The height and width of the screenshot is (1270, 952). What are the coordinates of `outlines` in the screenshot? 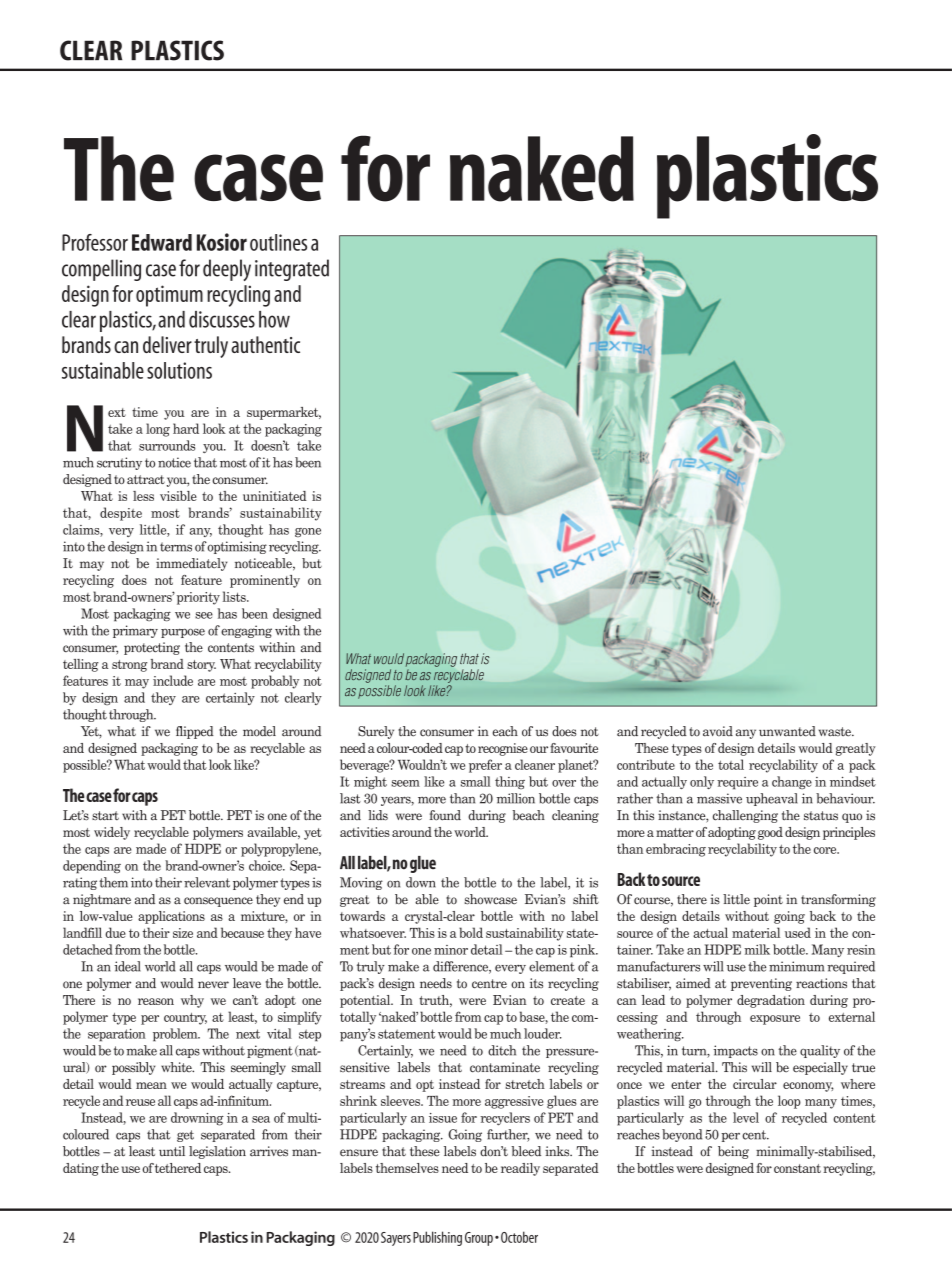 It's located at (278, 242).
